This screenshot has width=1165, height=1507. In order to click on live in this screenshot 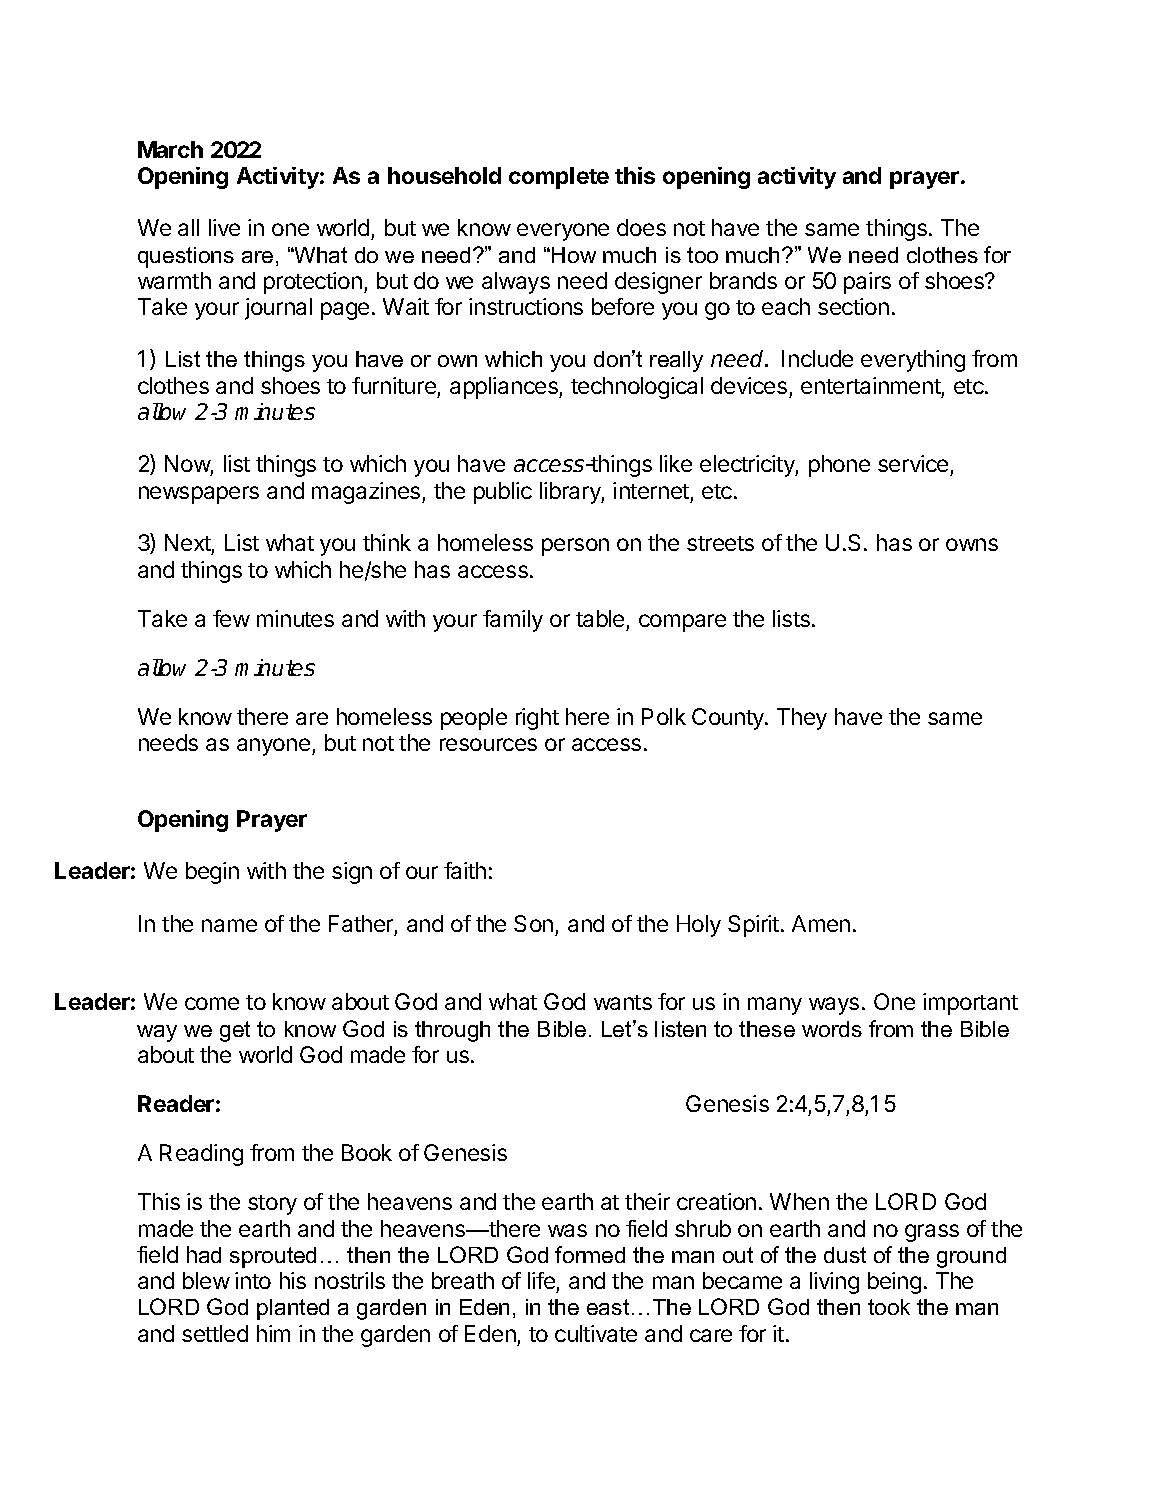, I will do `click(224, 227)`.
